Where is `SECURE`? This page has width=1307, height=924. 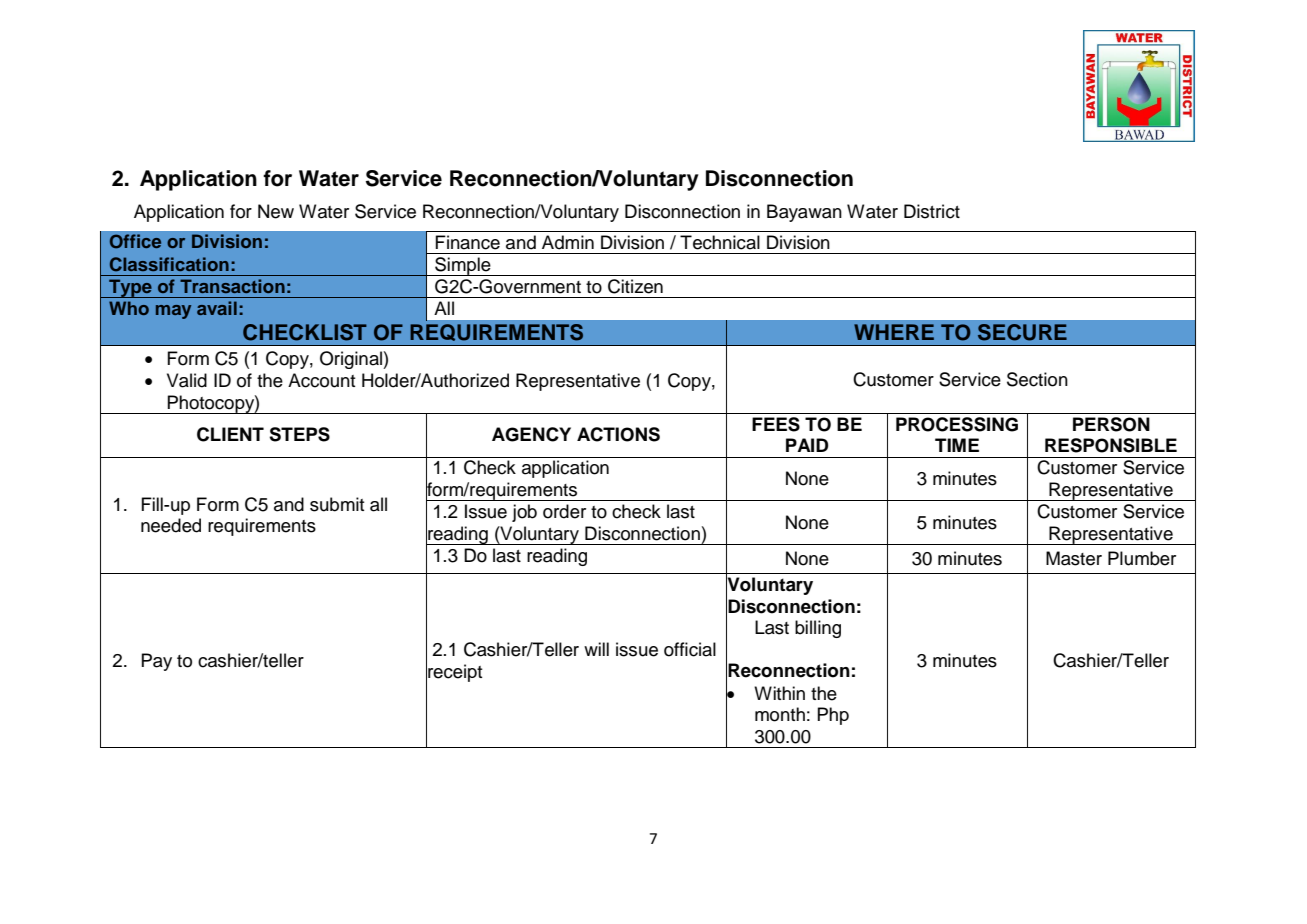
SECURE is located at coordinates (1022, 332).
